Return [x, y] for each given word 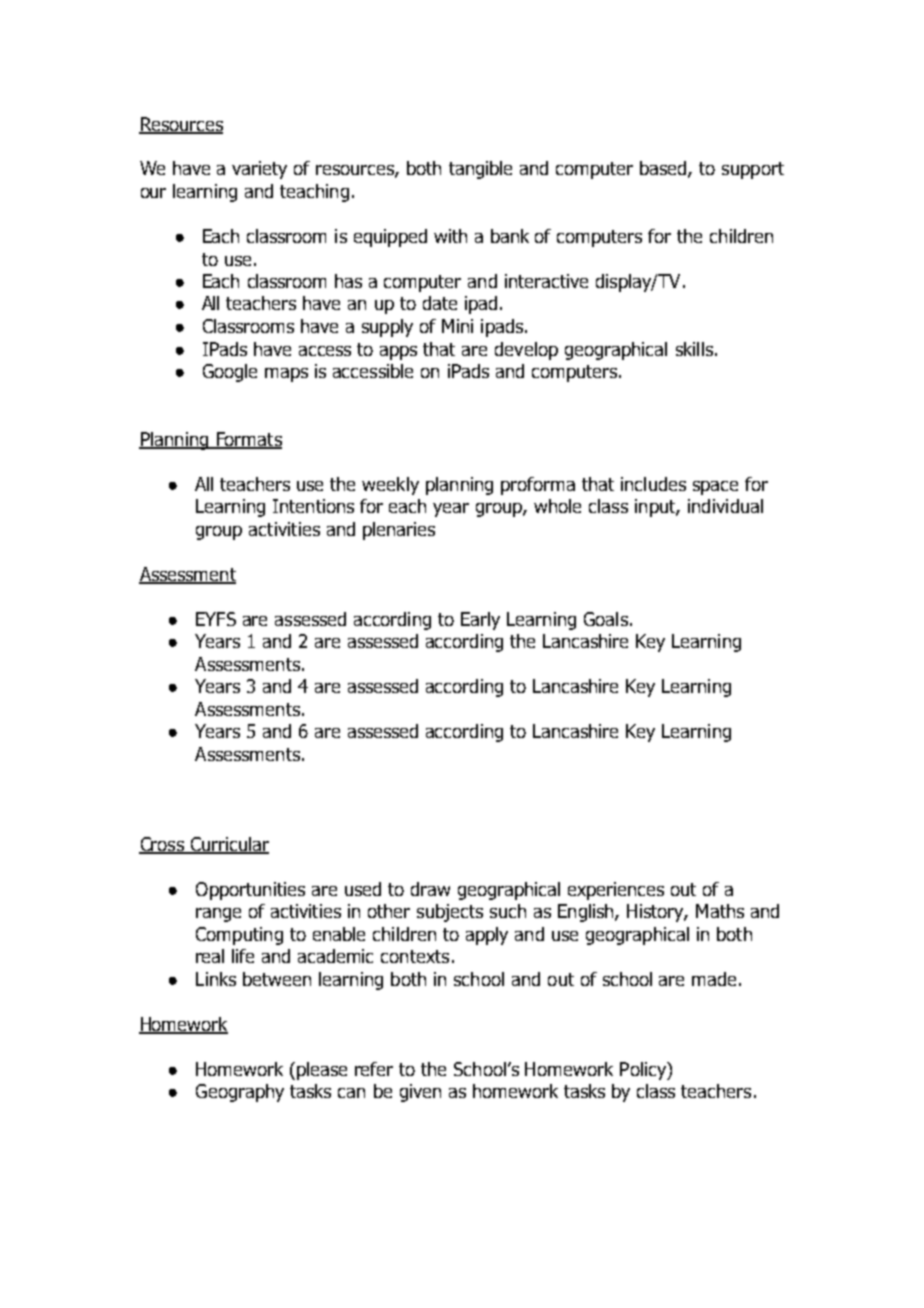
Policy [644, 1071]
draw [430, 889]
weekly [390, 486]
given [420, 1093]
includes [653, 484]
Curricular [228, 845]
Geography [240, 1093]
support [753, 170]
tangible [480, 170]
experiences [616, 891]
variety [259, 170]
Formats [248, 440]
